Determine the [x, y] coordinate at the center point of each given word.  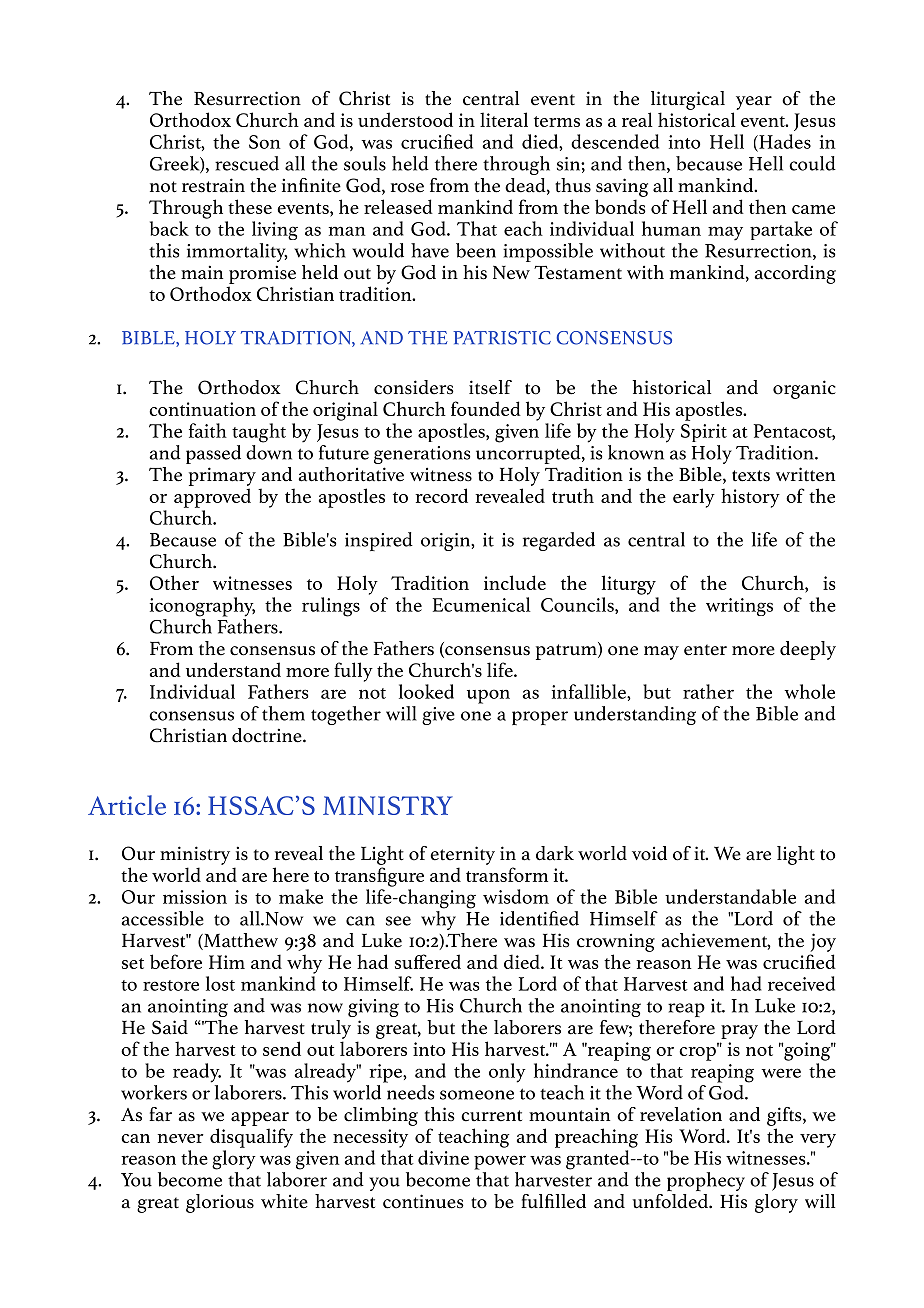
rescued [247, 163]
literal [504, 119]
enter [705, 650]
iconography [202, 607]
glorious [220, 1203]
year [754, 103]
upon [488, 696]
